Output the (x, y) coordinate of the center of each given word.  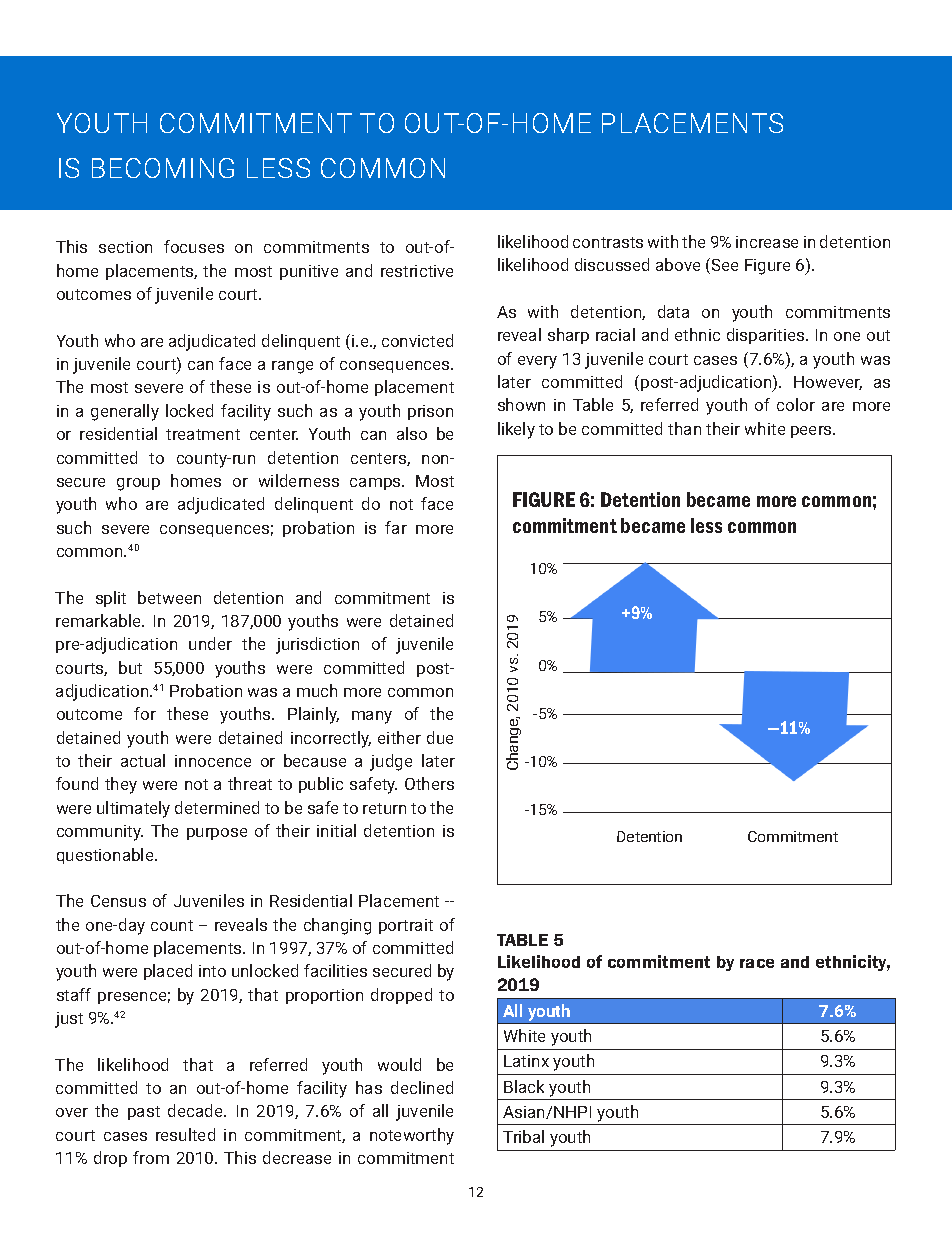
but (130, 667)
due (440, 737)
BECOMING (163, 168)
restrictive (417, 271)
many (372, 717)
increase (767, 242)
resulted (185, 1134)
